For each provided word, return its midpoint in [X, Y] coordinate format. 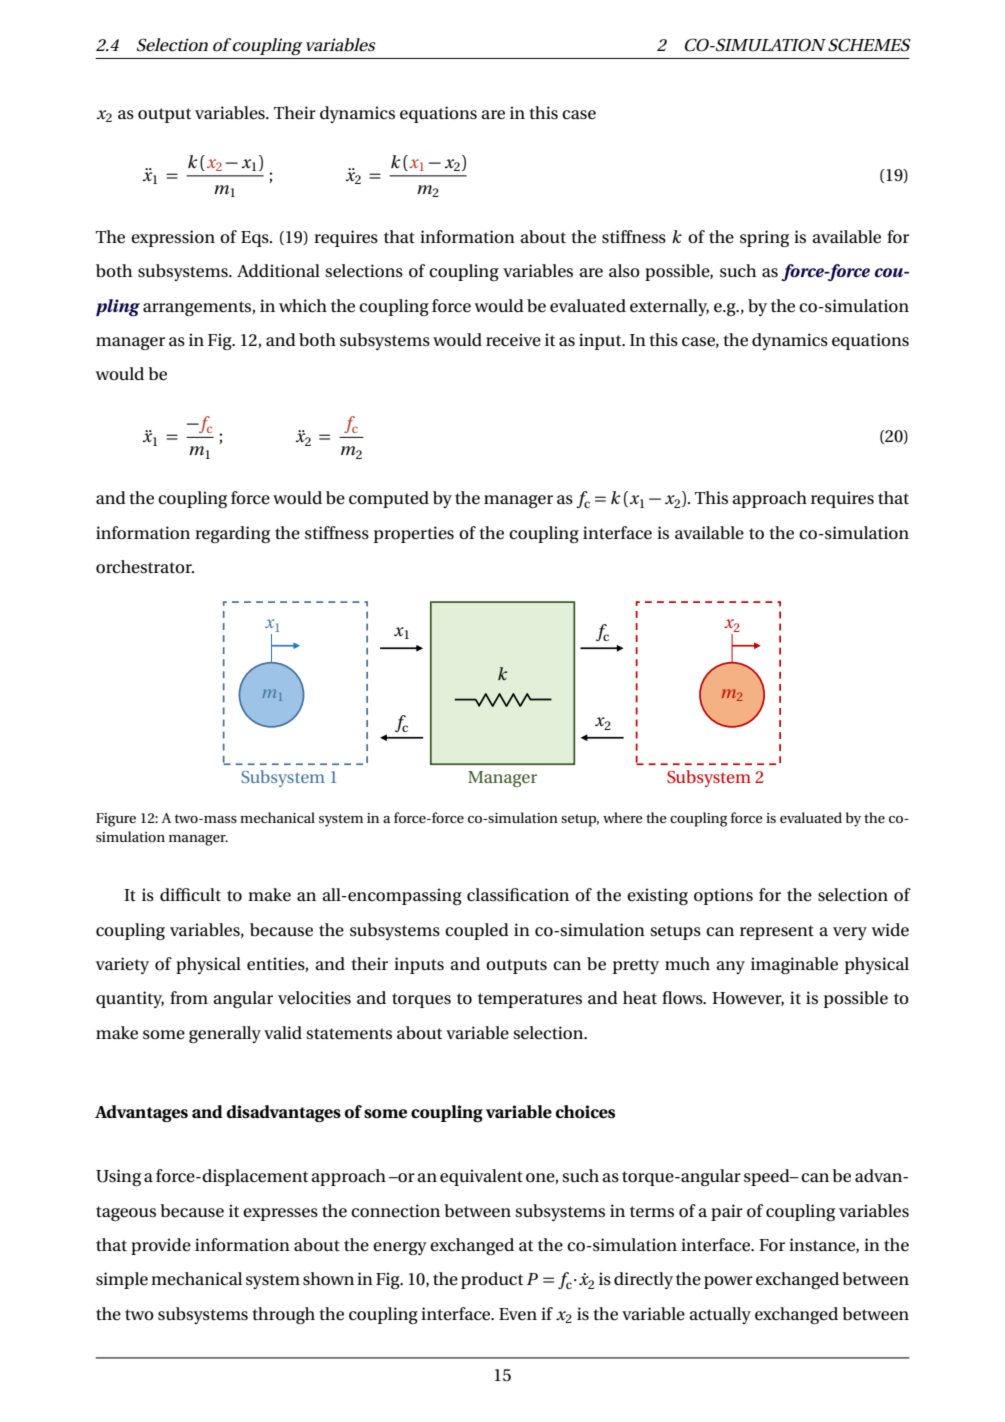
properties [414, 534]
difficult [190, 894]
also [624, 270]
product [492, 1280]
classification [518, 895]
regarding [232, 534]
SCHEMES [869, 45]
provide [161, 1246]
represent [777, 932]
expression [173, 238]
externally [669, 307]
